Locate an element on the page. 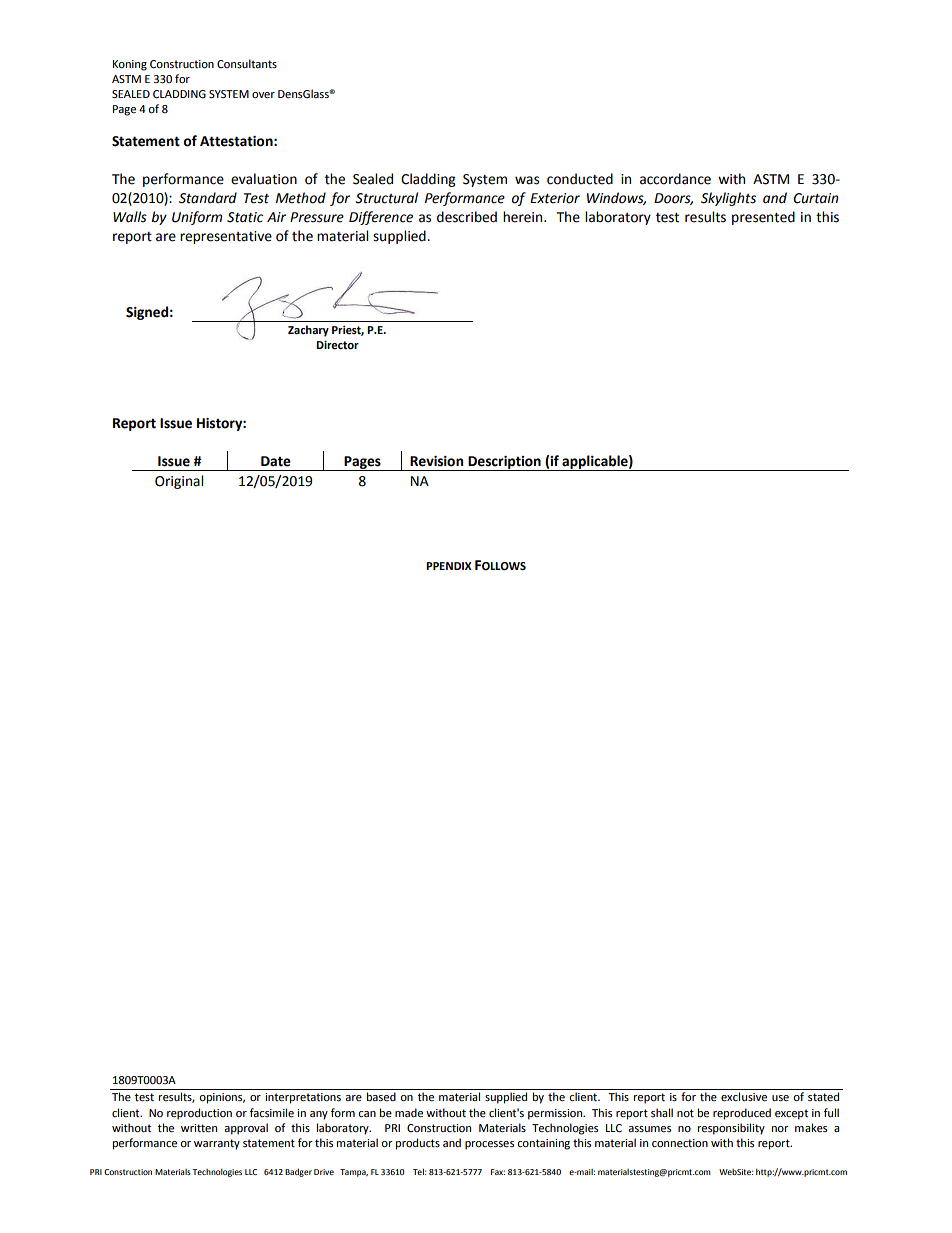  Date is located at coordinates (276, 461).
